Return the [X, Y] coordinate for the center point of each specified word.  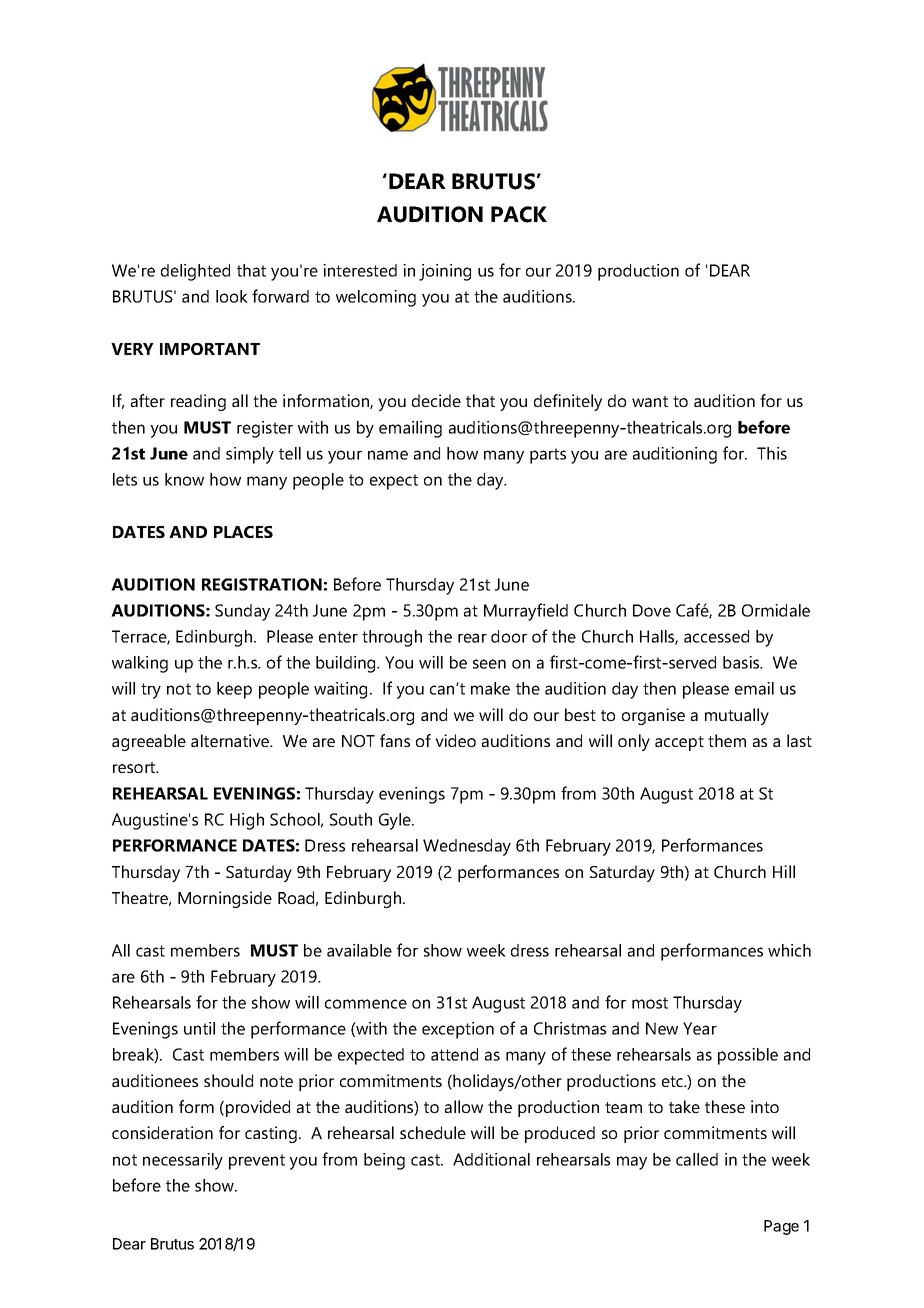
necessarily [183, 1161]
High [247, 821]
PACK [519, 214]
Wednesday [467, 847]
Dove [652, 610]
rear [472, 638]
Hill [784, 871]
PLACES [243, 532]
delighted [195, 272]
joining [445, 272]
